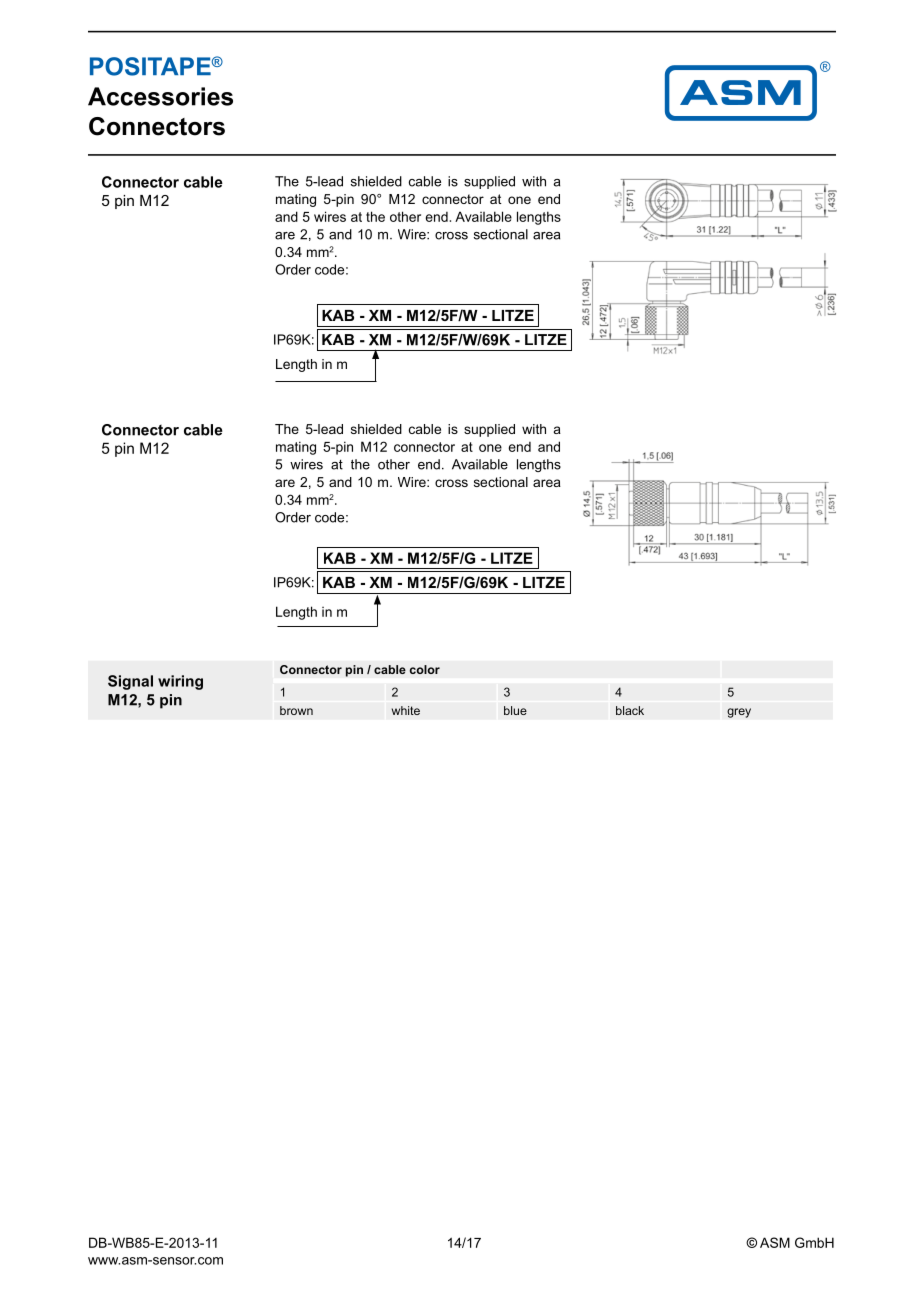 Image resolution: width=924 pixels, height=1308 pixels. I want to click on Signal, so click(130, 682).
